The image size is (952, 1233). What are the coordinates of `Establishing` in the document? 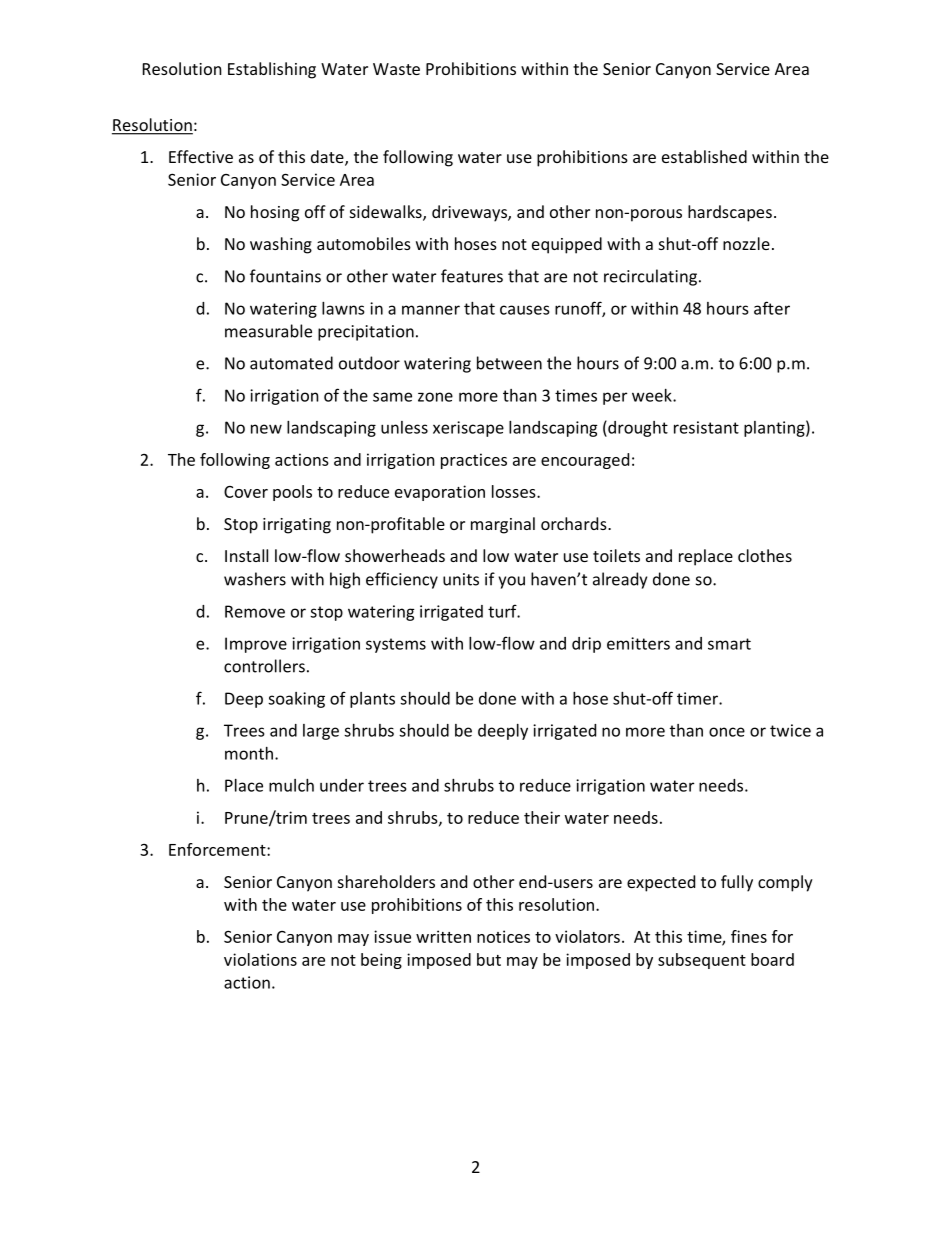 It's located at (272, 70).
